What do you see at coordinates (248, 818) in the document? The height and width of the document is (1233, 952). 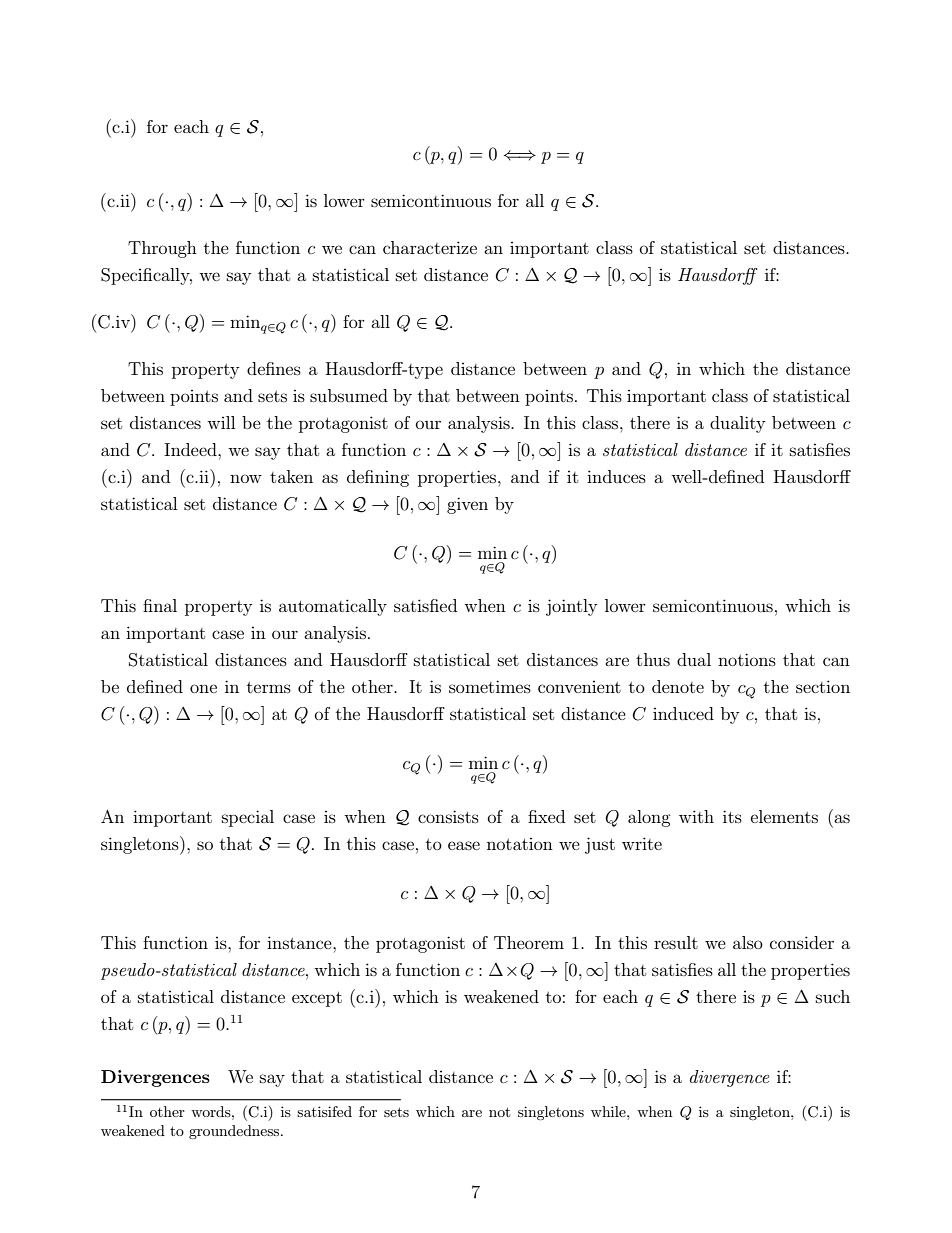 I see `special` at bounding box center [248, 818].
